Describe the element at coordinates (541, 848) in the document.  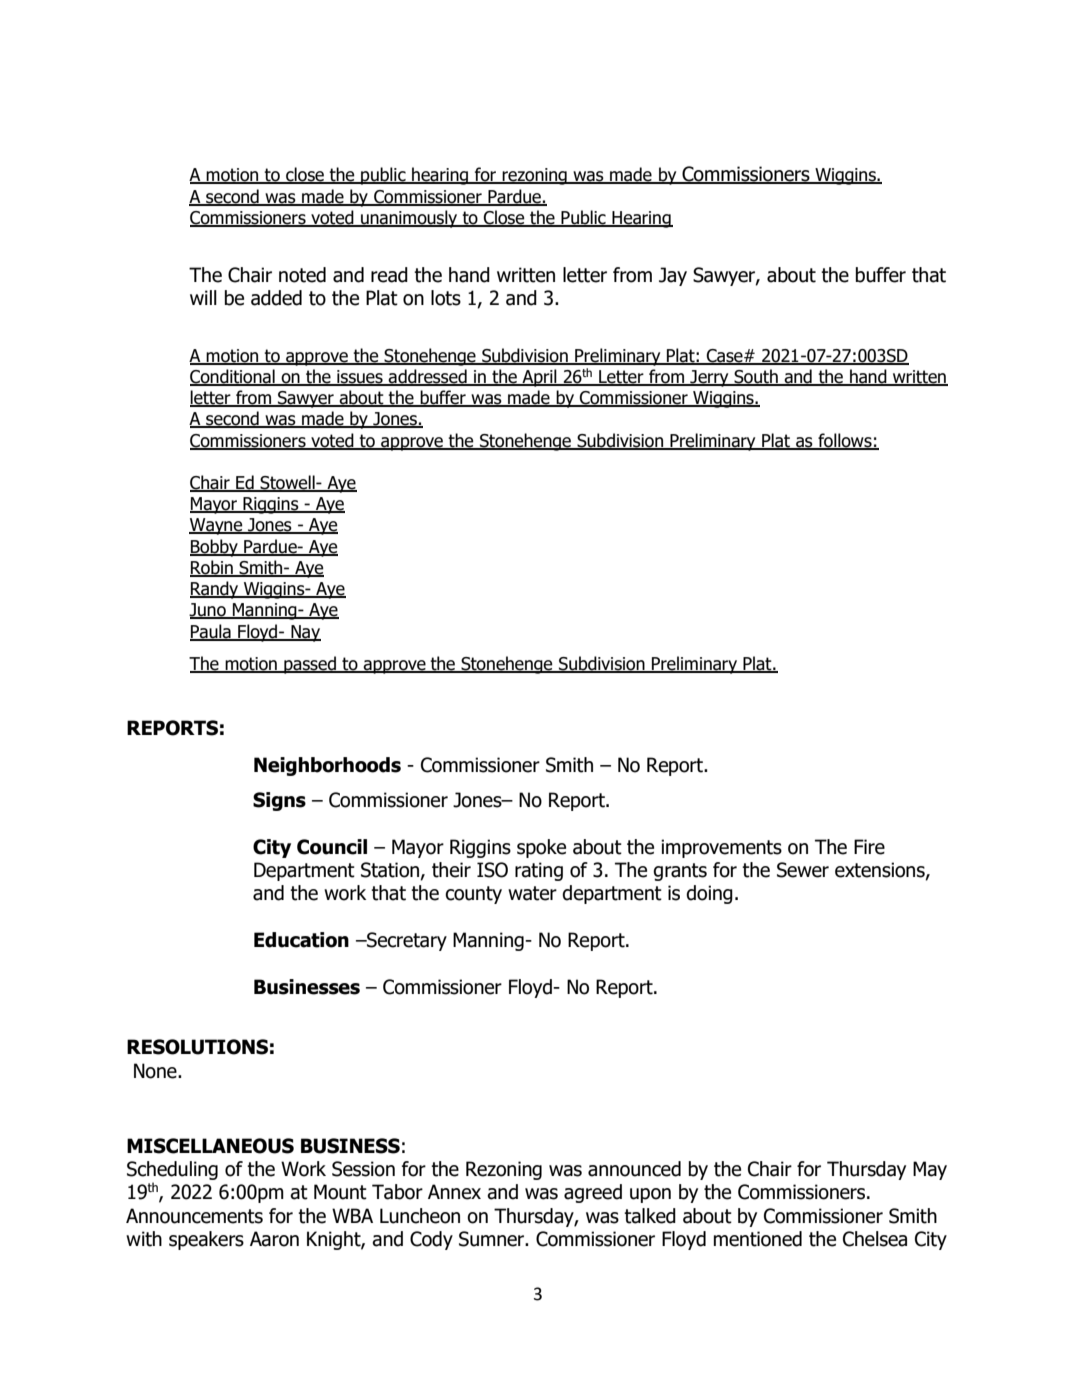
I see `spoke` at that location.
